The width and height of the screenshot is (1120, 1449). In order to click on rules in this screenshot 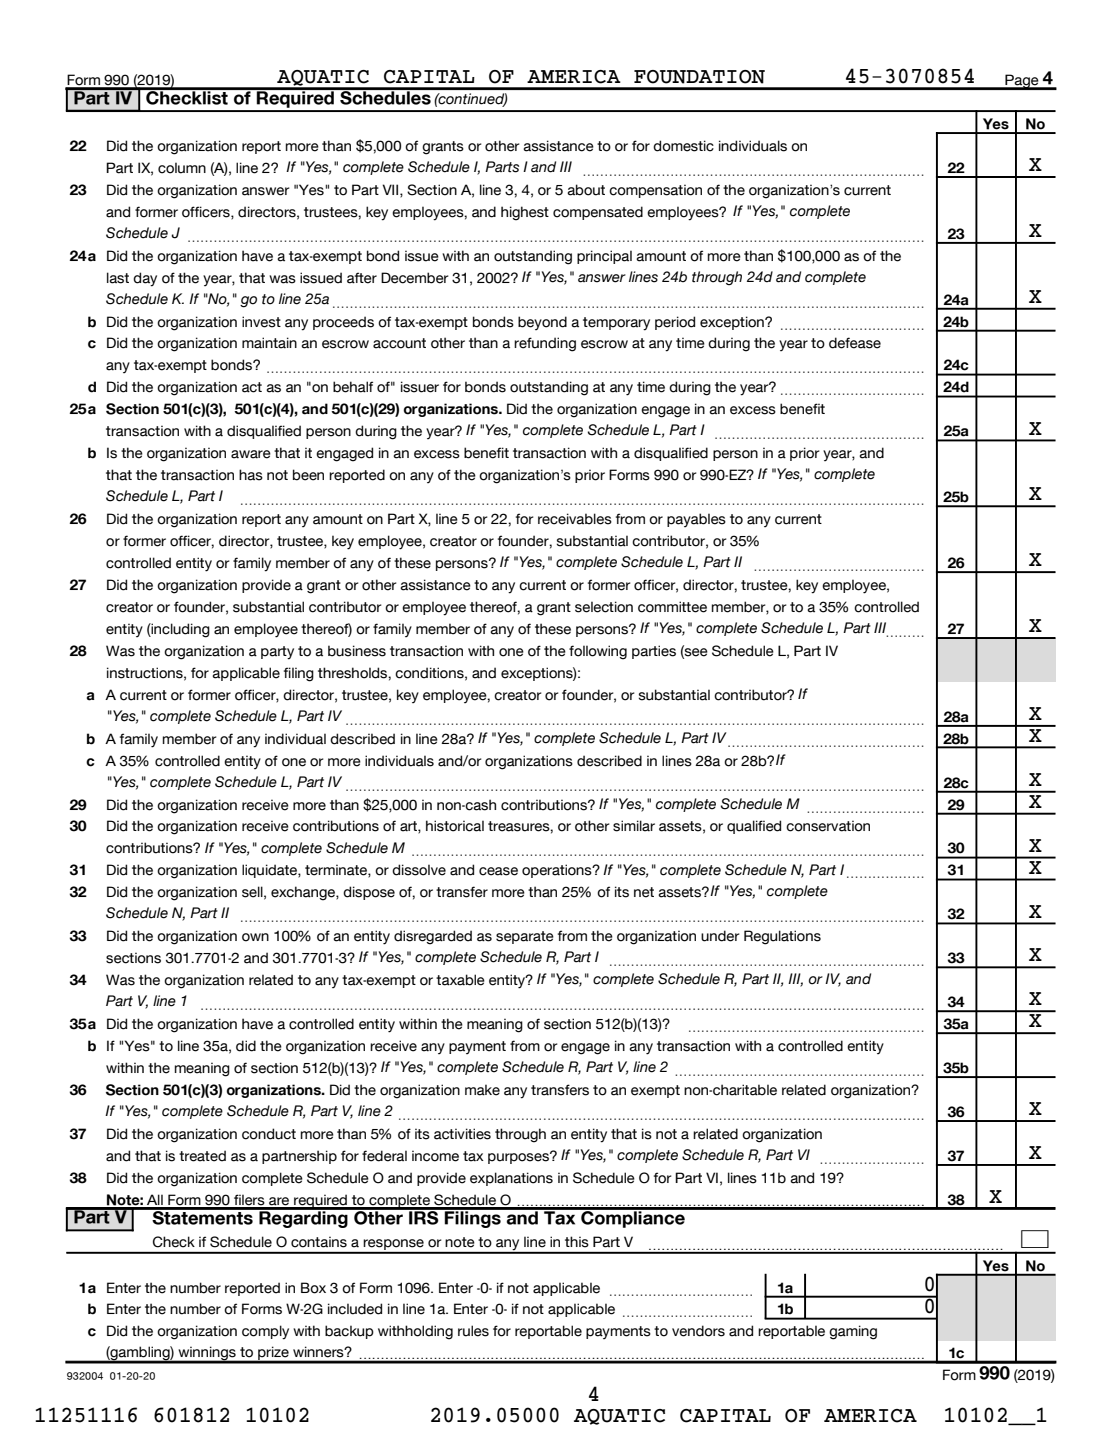, I will do `click(473, 1331)`.
